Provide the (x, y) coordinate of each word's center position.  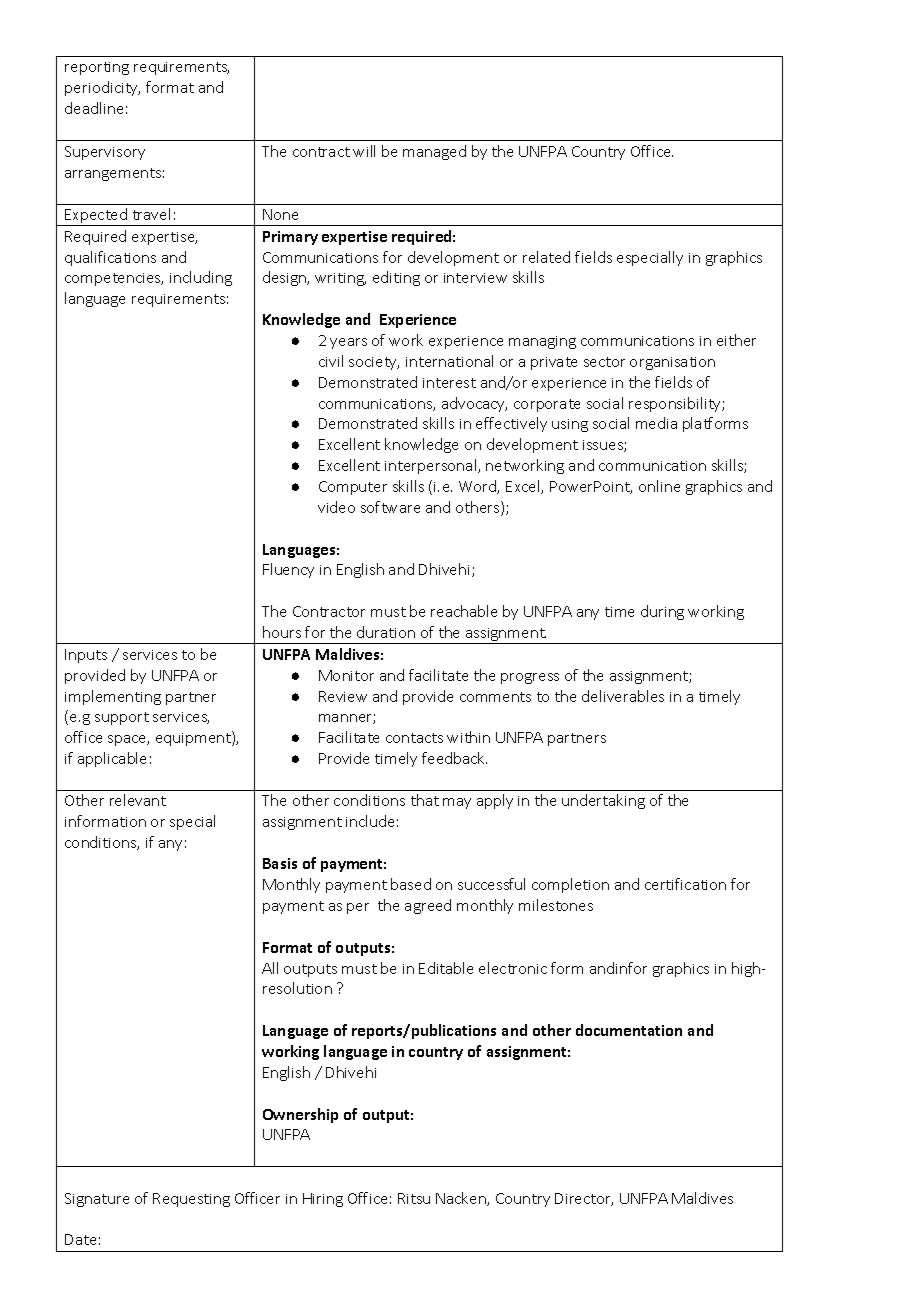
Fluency (288, 570)
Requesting (191, 1200)
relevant (138, 800)
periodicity (102, 88)
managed (434, 152)
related (546, 257)
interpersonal (432, 466)
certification (685, 884)
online (659, 486)
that (425, 800)
